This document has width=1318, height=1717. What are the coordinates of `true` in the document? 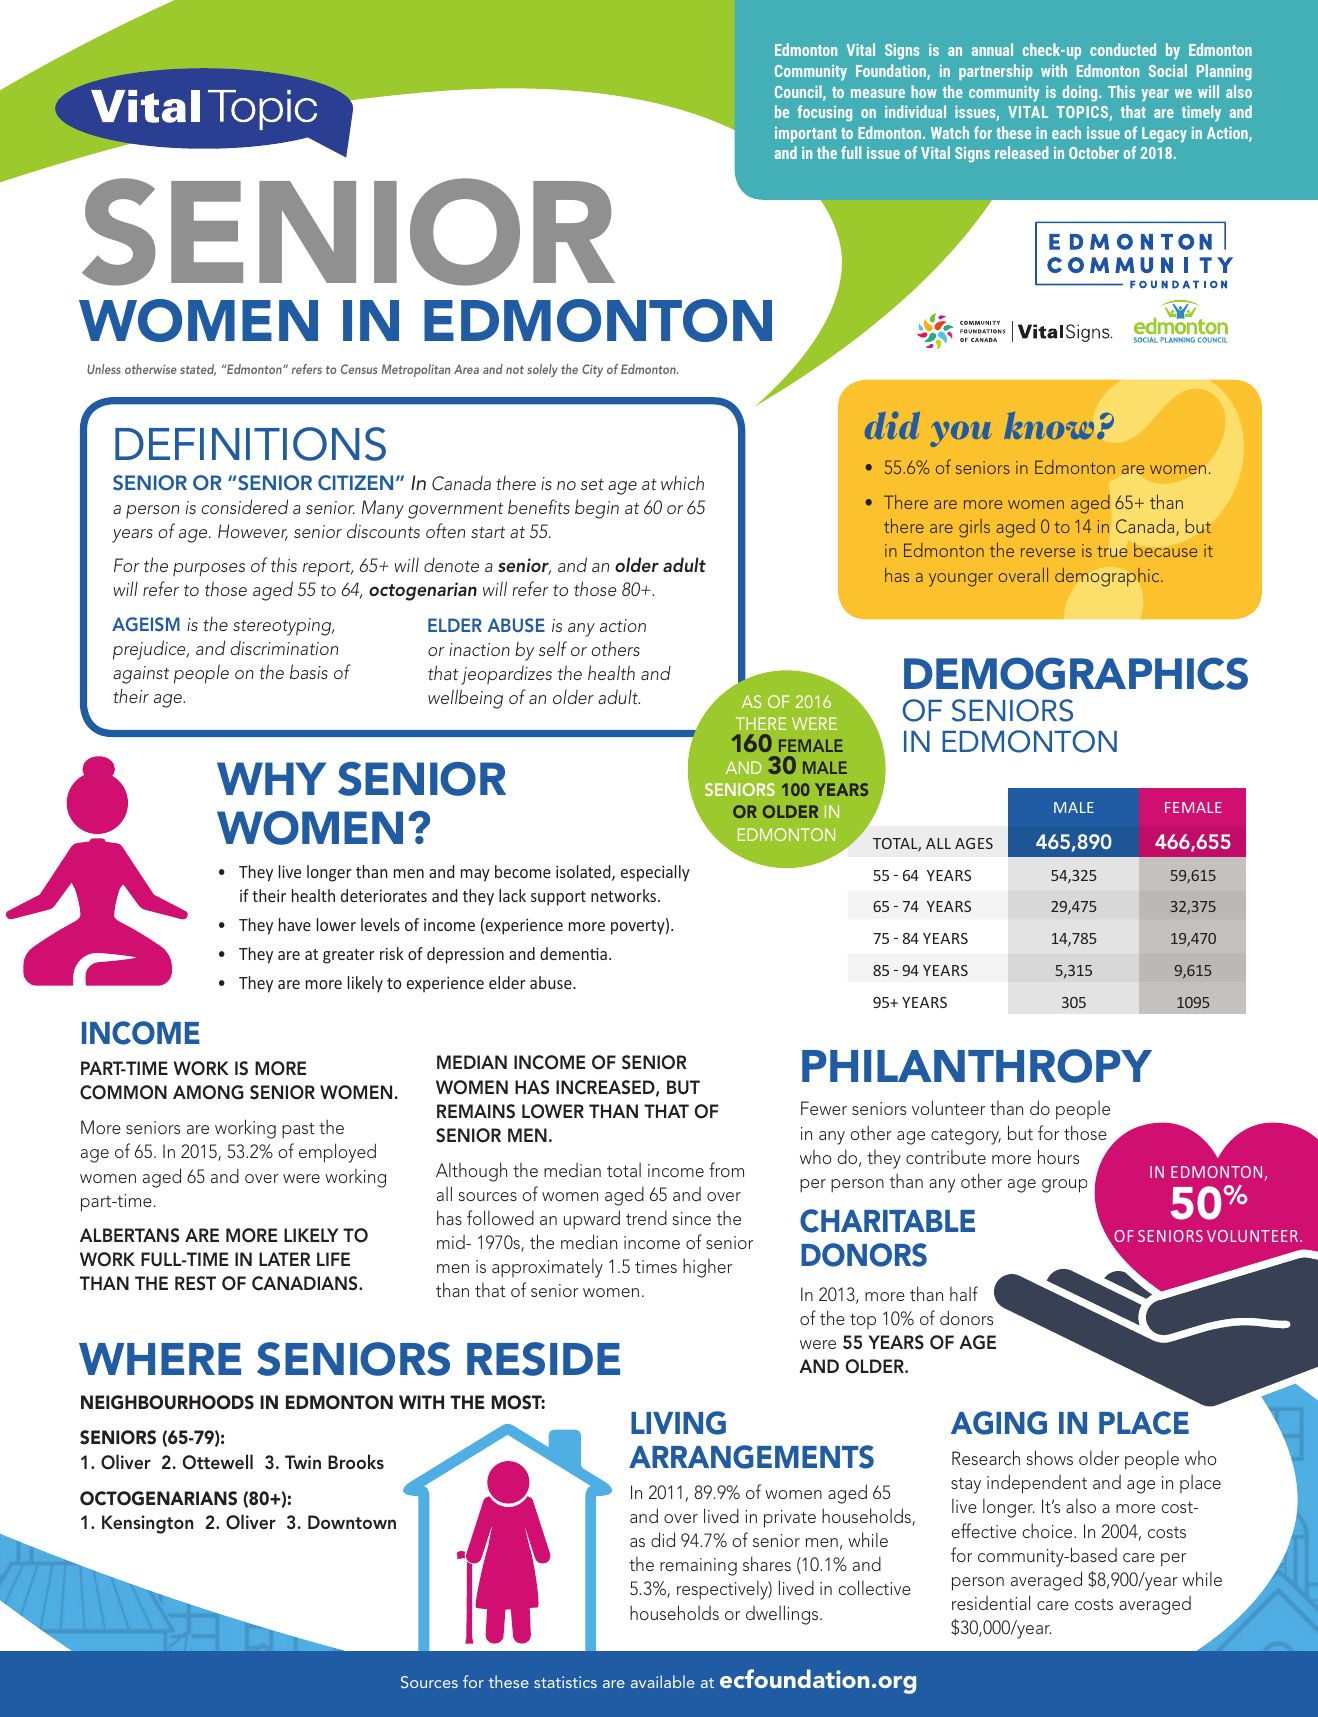 It's located at (1112, 551).
